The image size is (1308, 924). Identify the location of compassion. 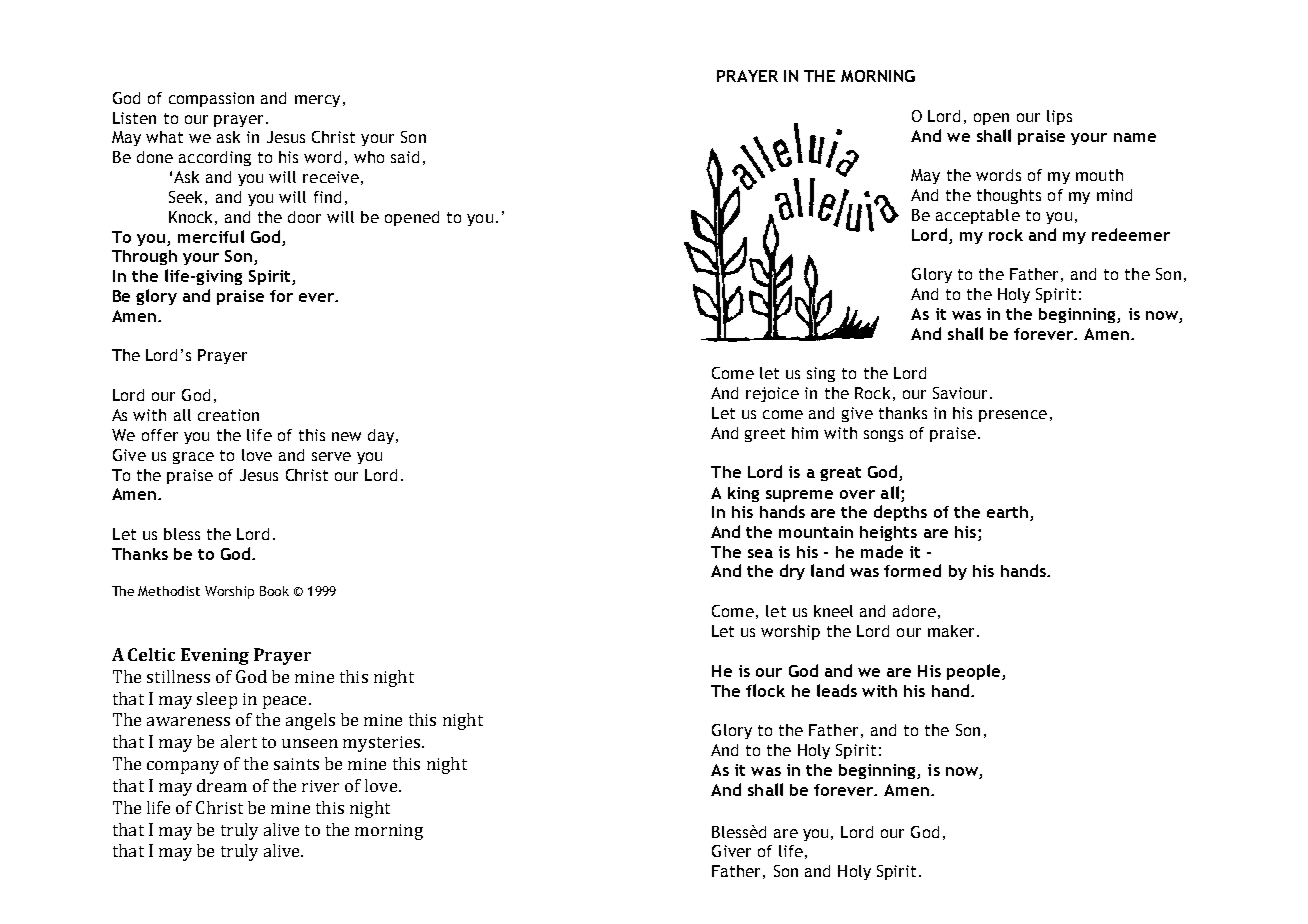
(211, 99).
